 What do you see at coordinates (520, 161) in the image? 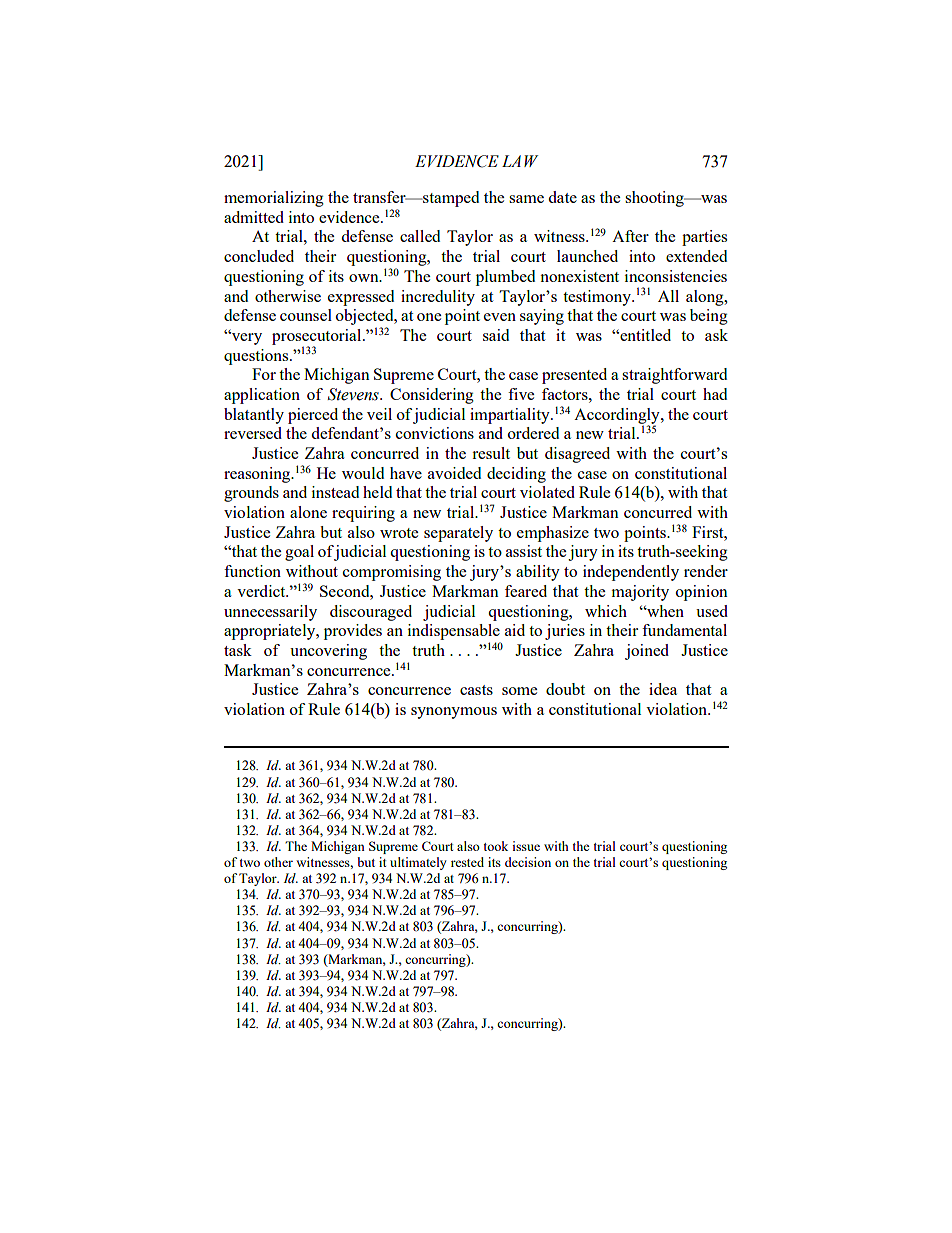
I see `LAW` at bounding box center [520, 161].
